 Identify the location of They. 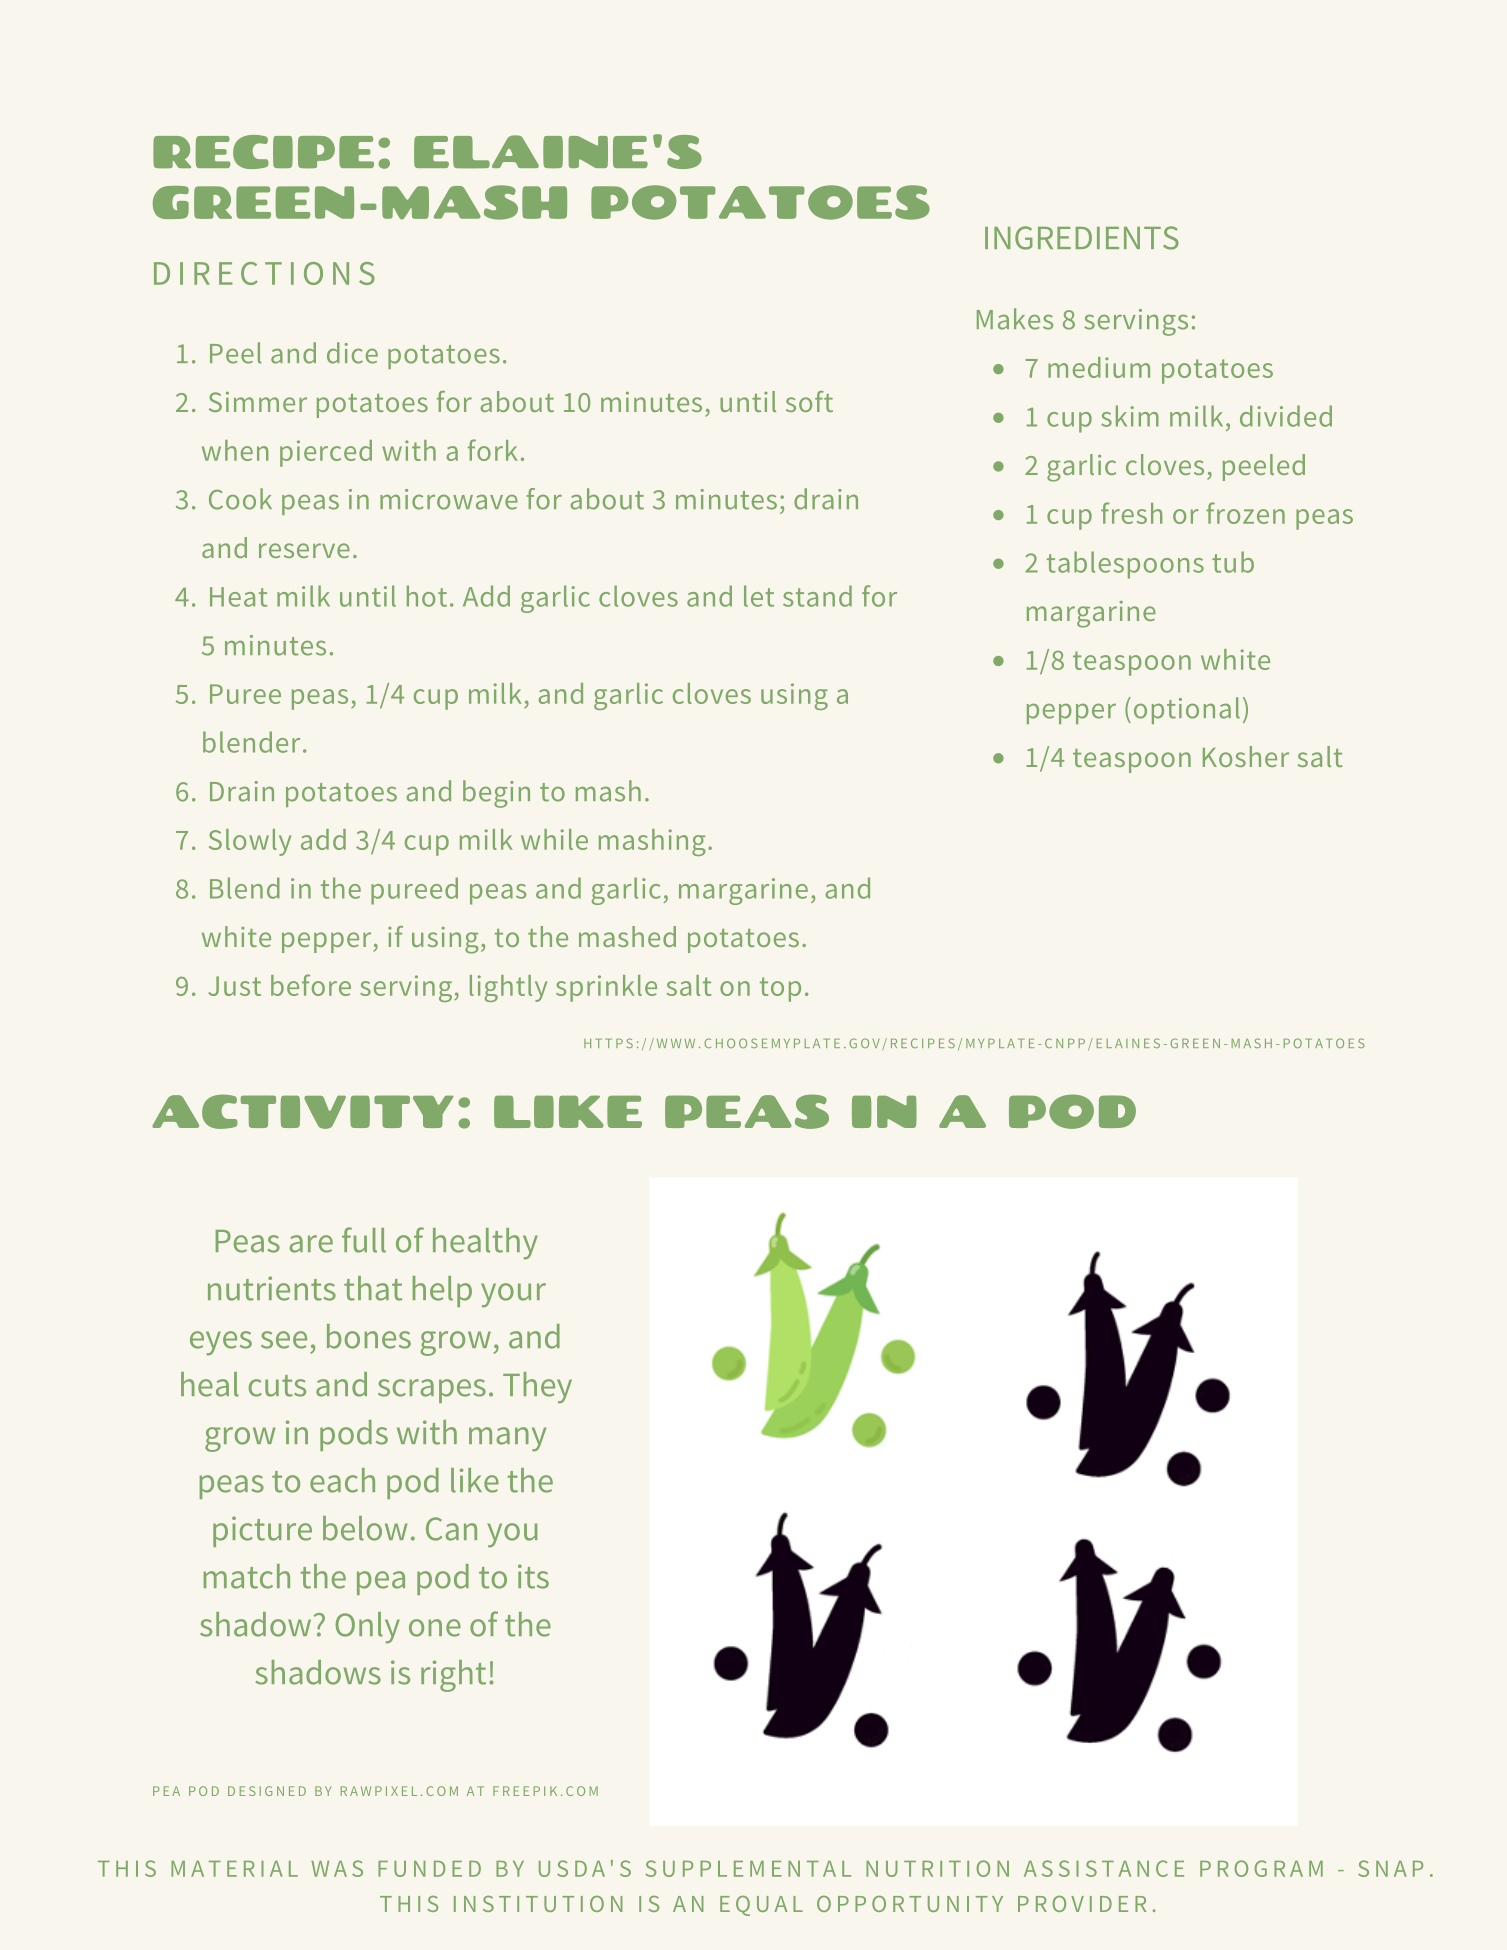
(537, 1387).
